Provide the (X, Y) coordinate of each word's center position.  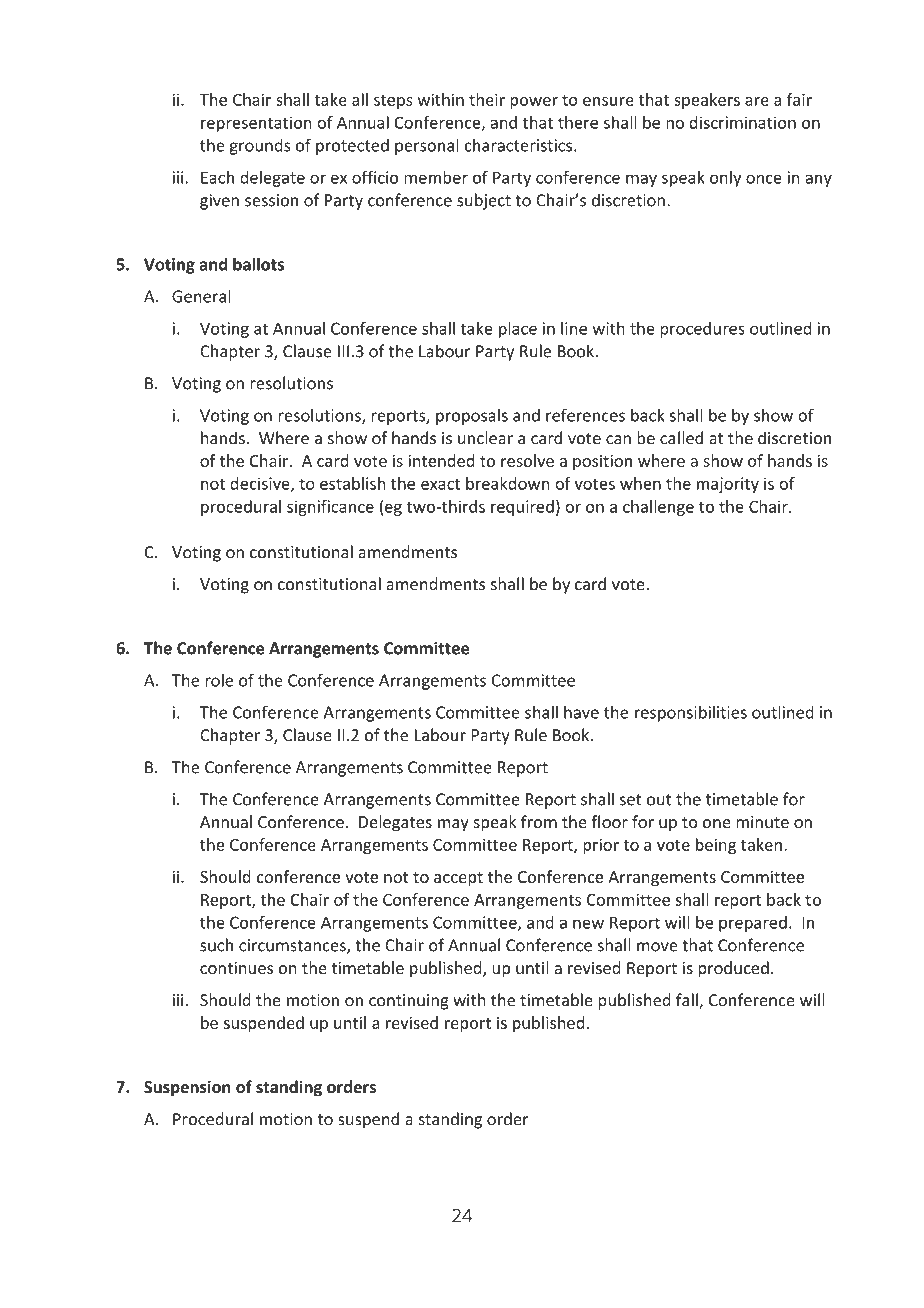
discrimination (742, 122)
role (219, 680)
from (539, 821)
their (487, 99)
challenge (658, 508)
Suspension (187, 1088)
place (518, 330)
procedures (702, 330)
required (522, 508)
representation (256, 124)
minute (762, 822)
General (201, 296)
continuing (409, 1002)
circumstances (293, 946)
